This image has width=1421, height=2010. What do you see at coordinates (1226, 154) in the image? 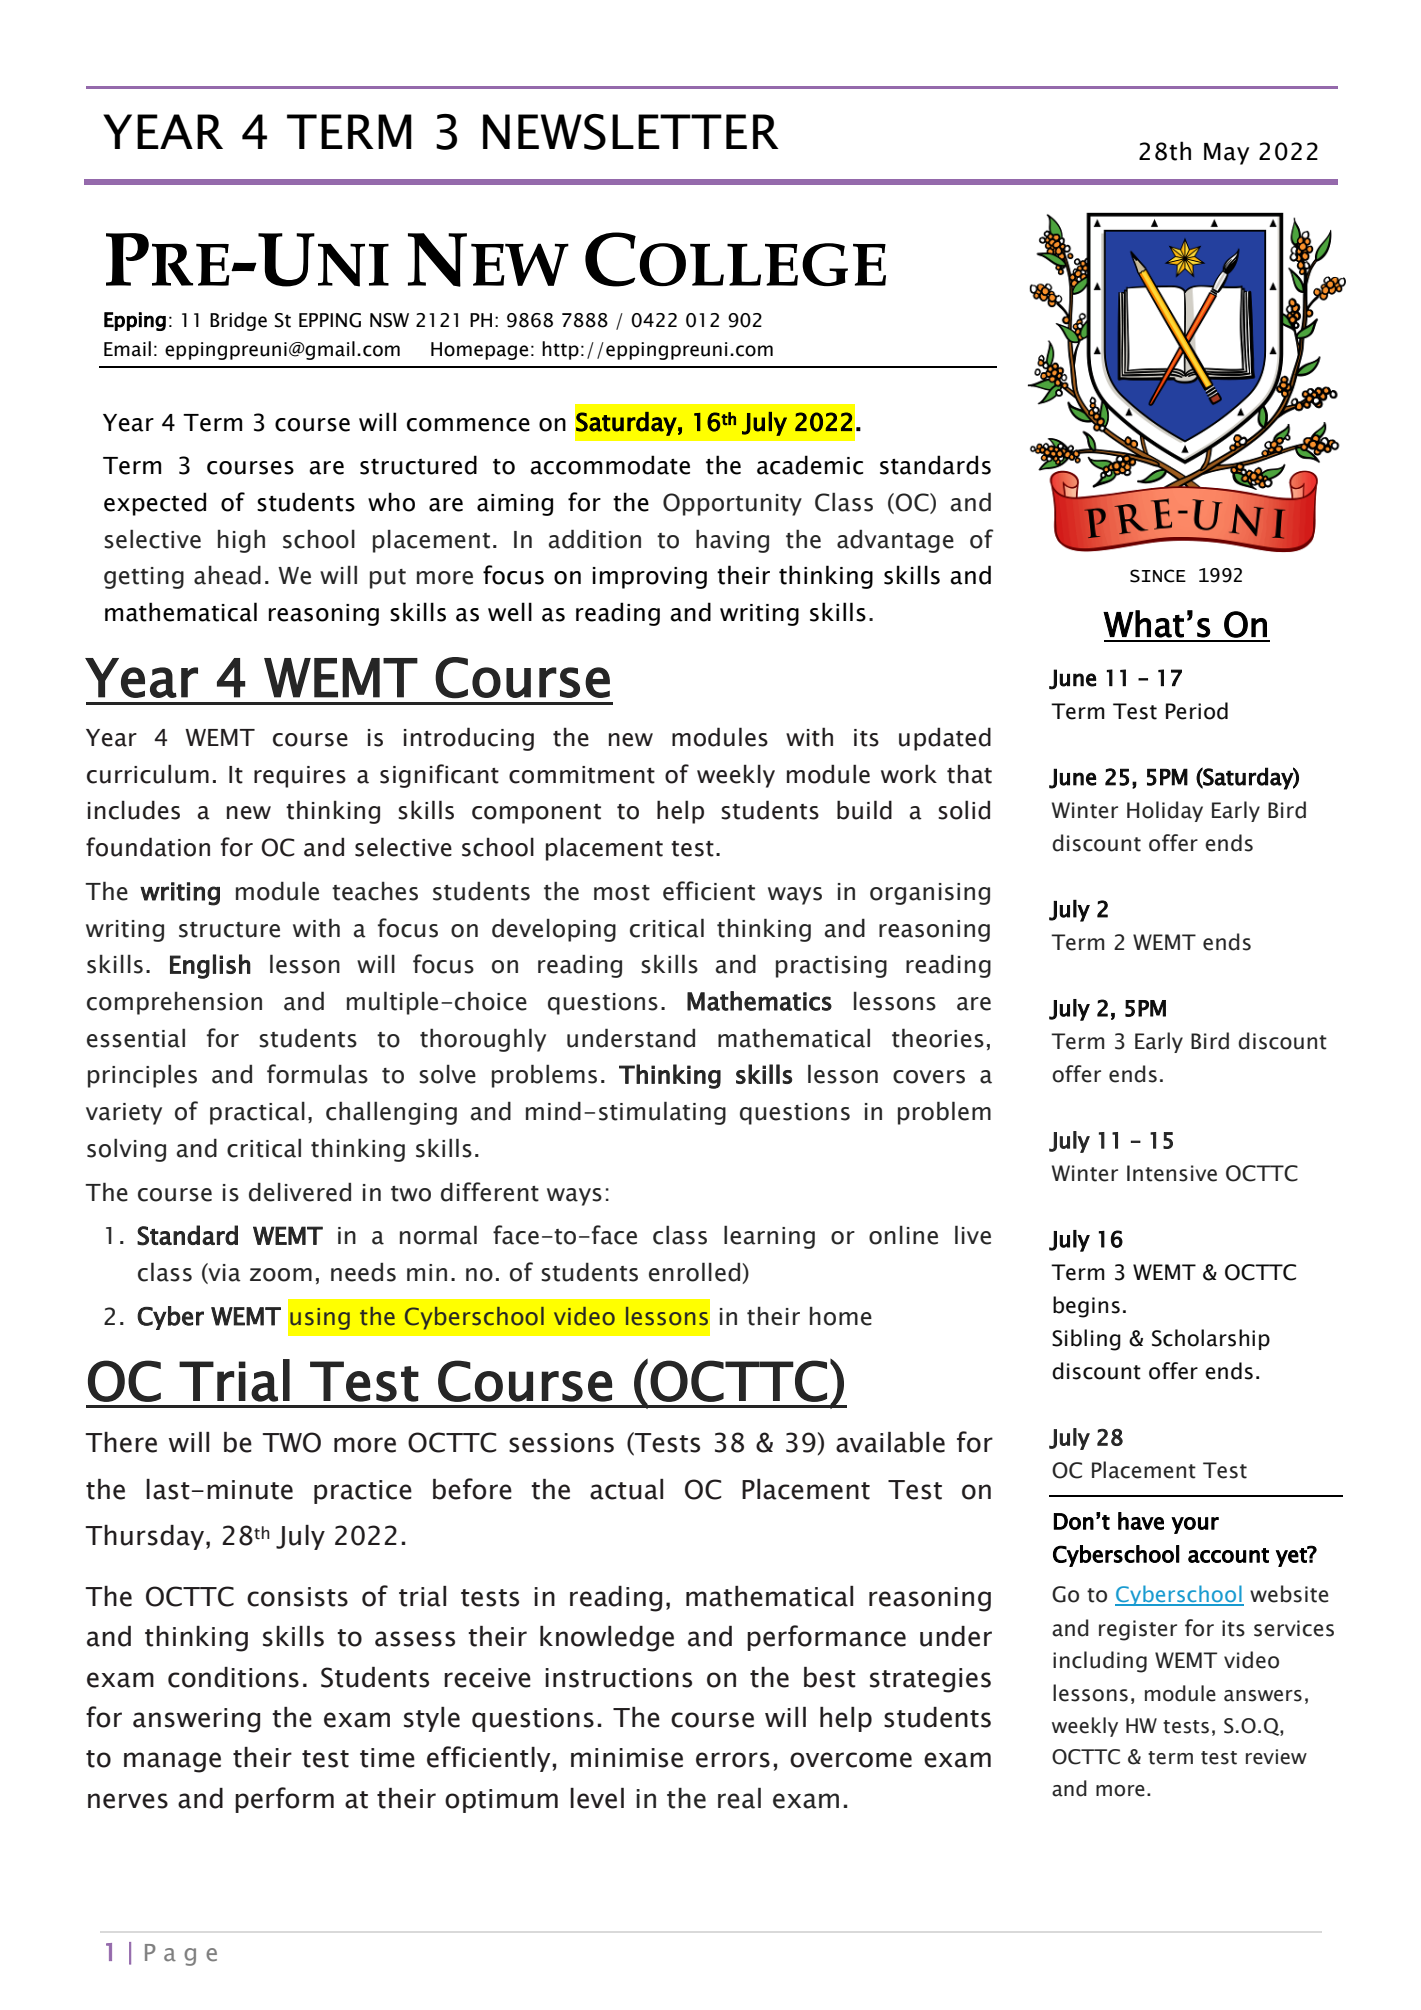
I see `May` at bounding box center [1226, 154].
